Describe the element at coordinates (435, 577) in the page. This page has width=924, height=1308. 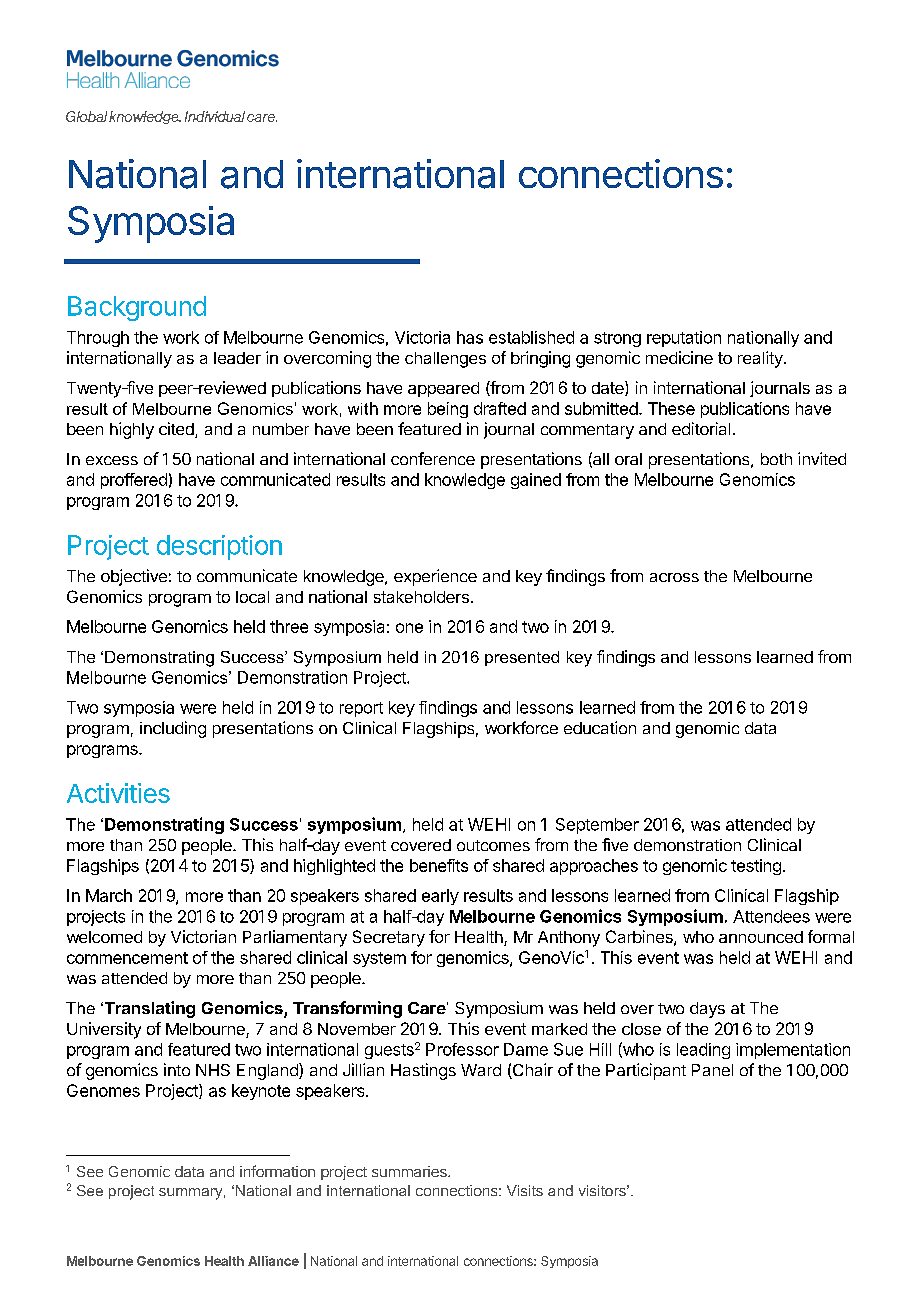
I see `experience` at that location.
